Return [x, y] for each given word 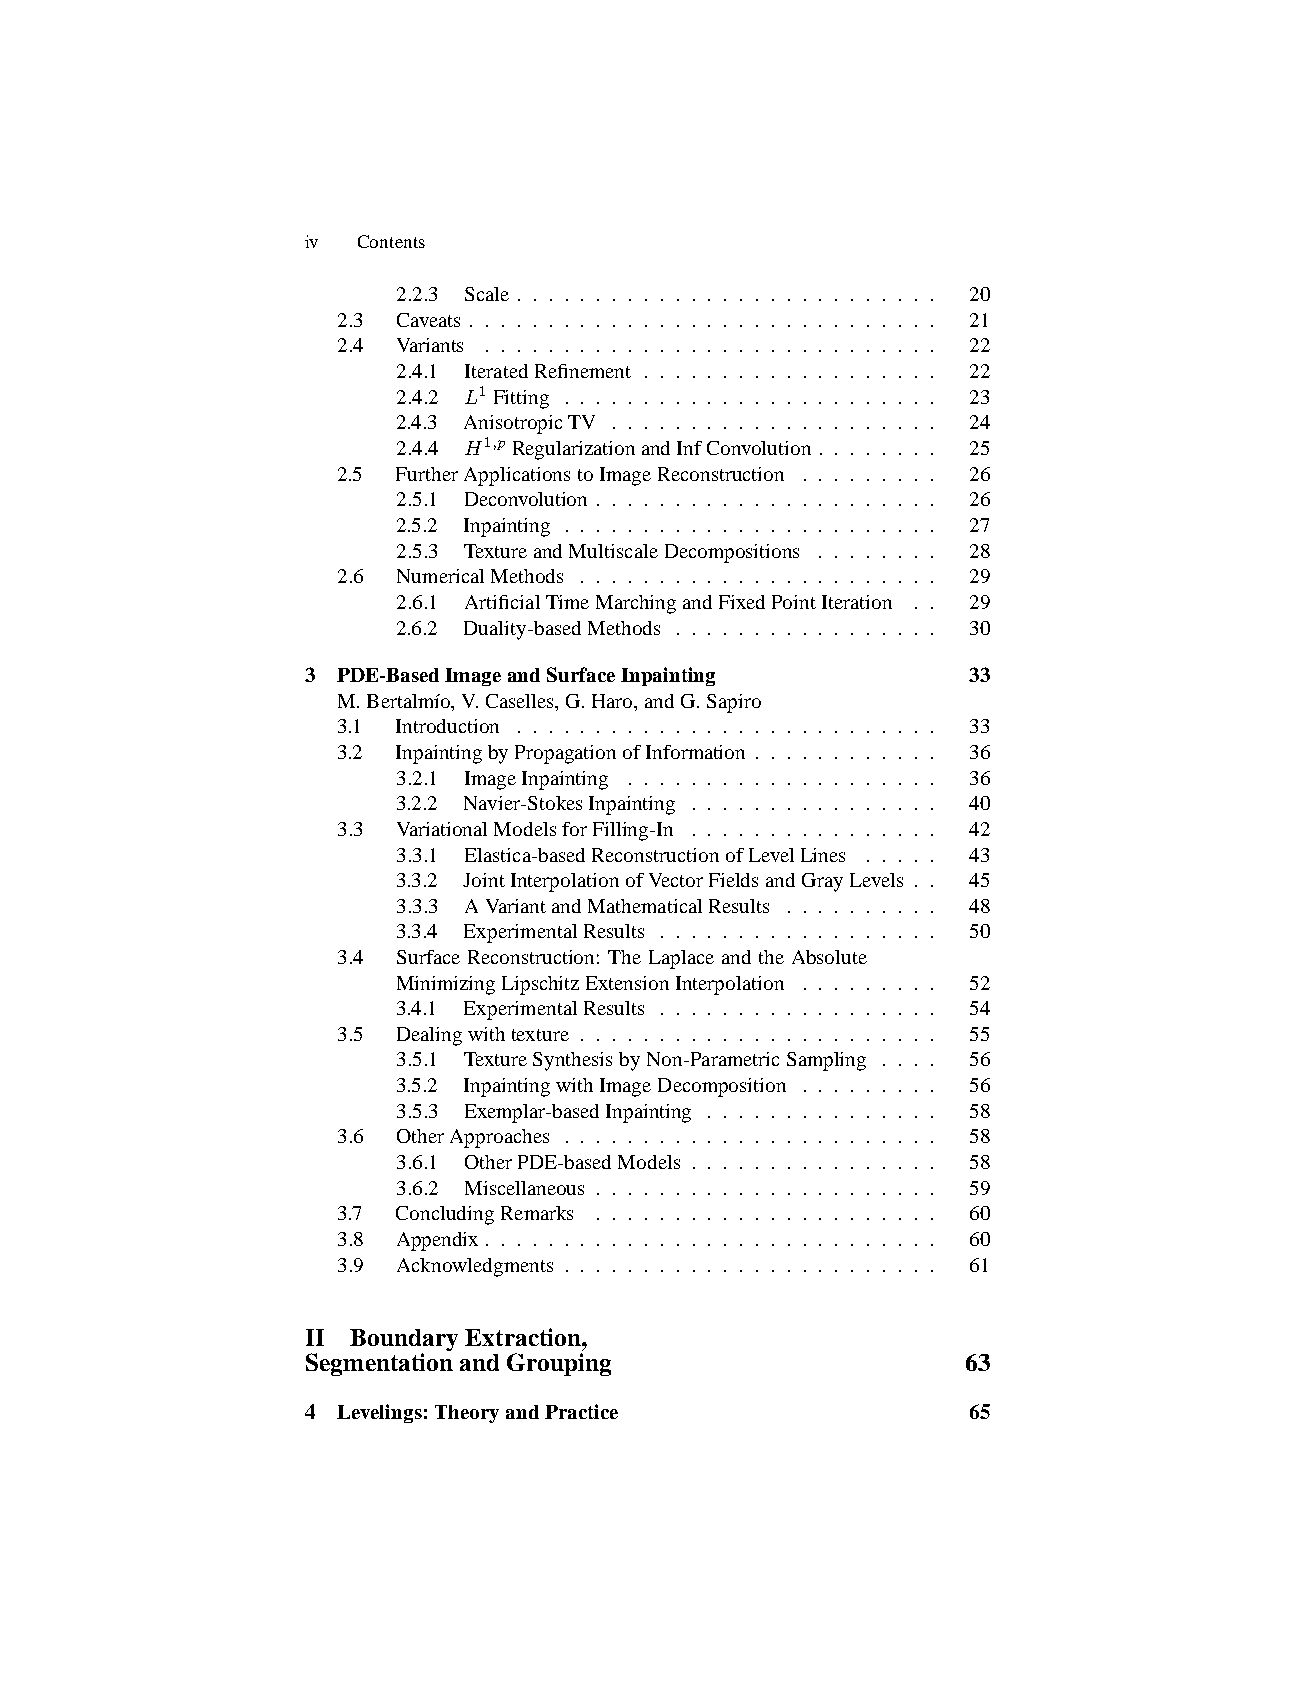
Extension [627, 983]
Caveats [428, 320]
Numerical [440, 576]
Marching [636, 604]
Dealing [429, 1036]
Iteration [857, 602]
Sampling [826, 1061]
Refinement [583, 371]
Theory [467, 1414]
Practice [581, 1411]
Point [794, 602]
